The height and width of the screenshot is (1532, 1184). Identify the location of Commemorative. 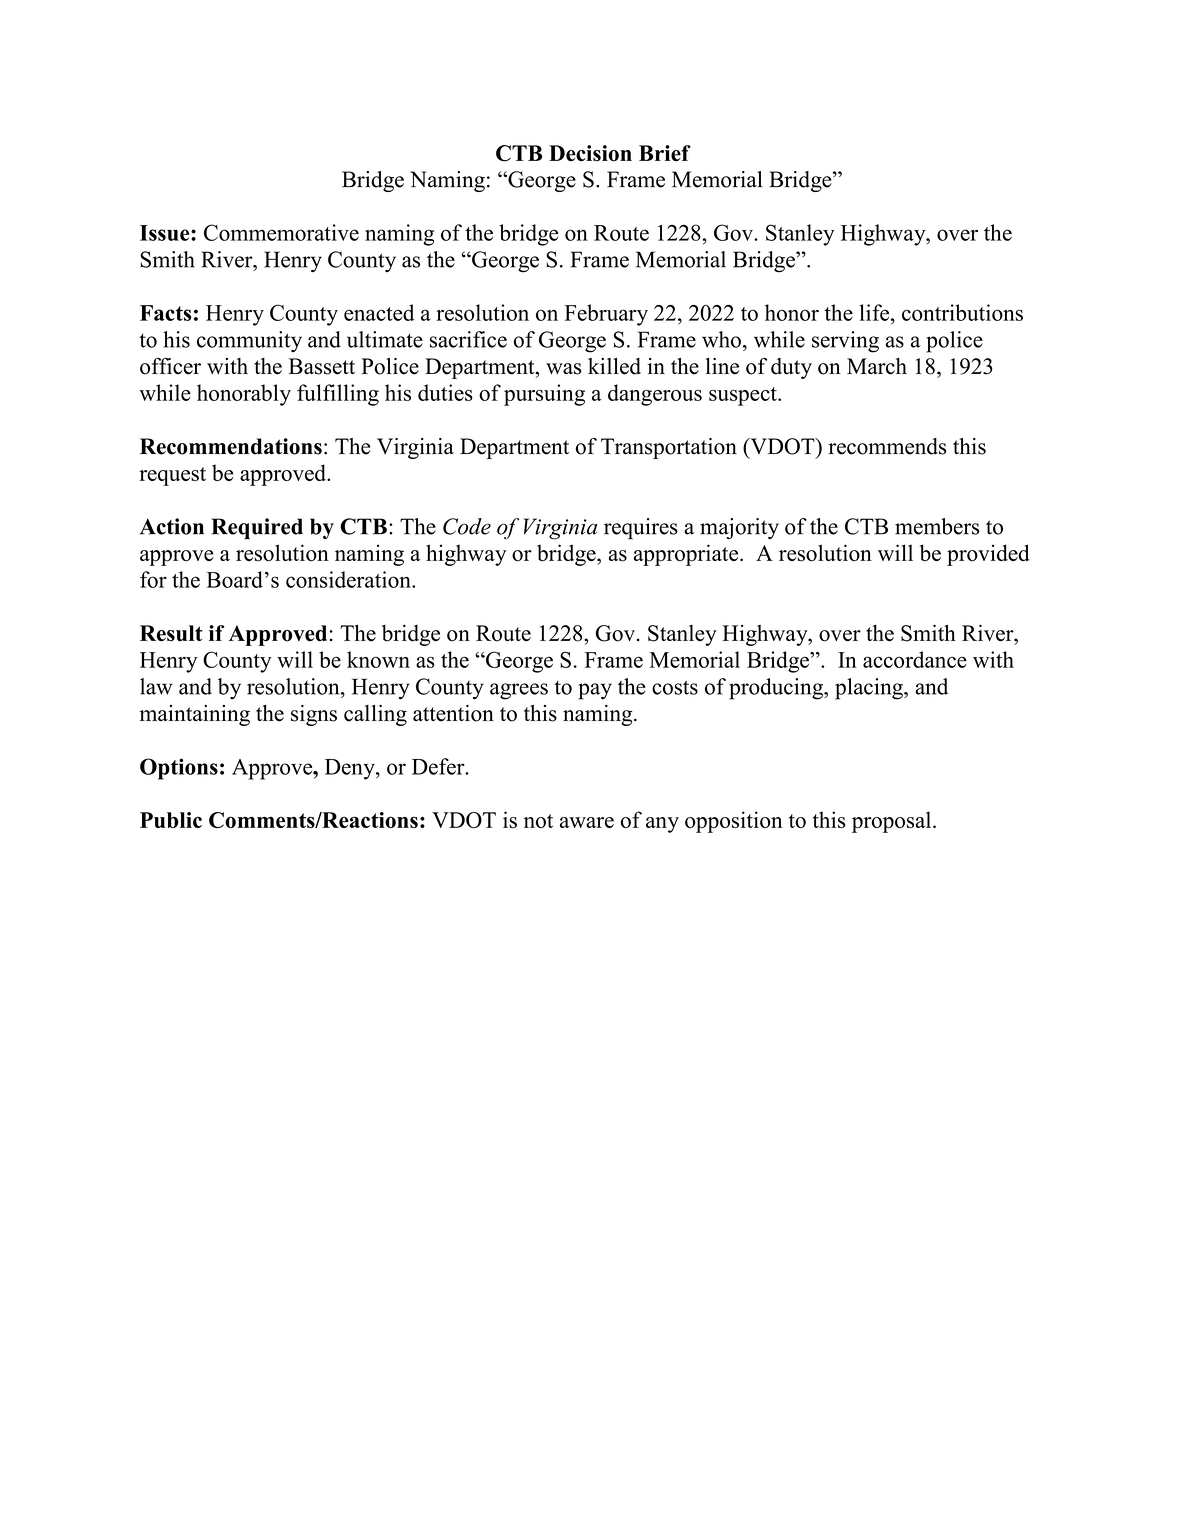
(281, 232).
